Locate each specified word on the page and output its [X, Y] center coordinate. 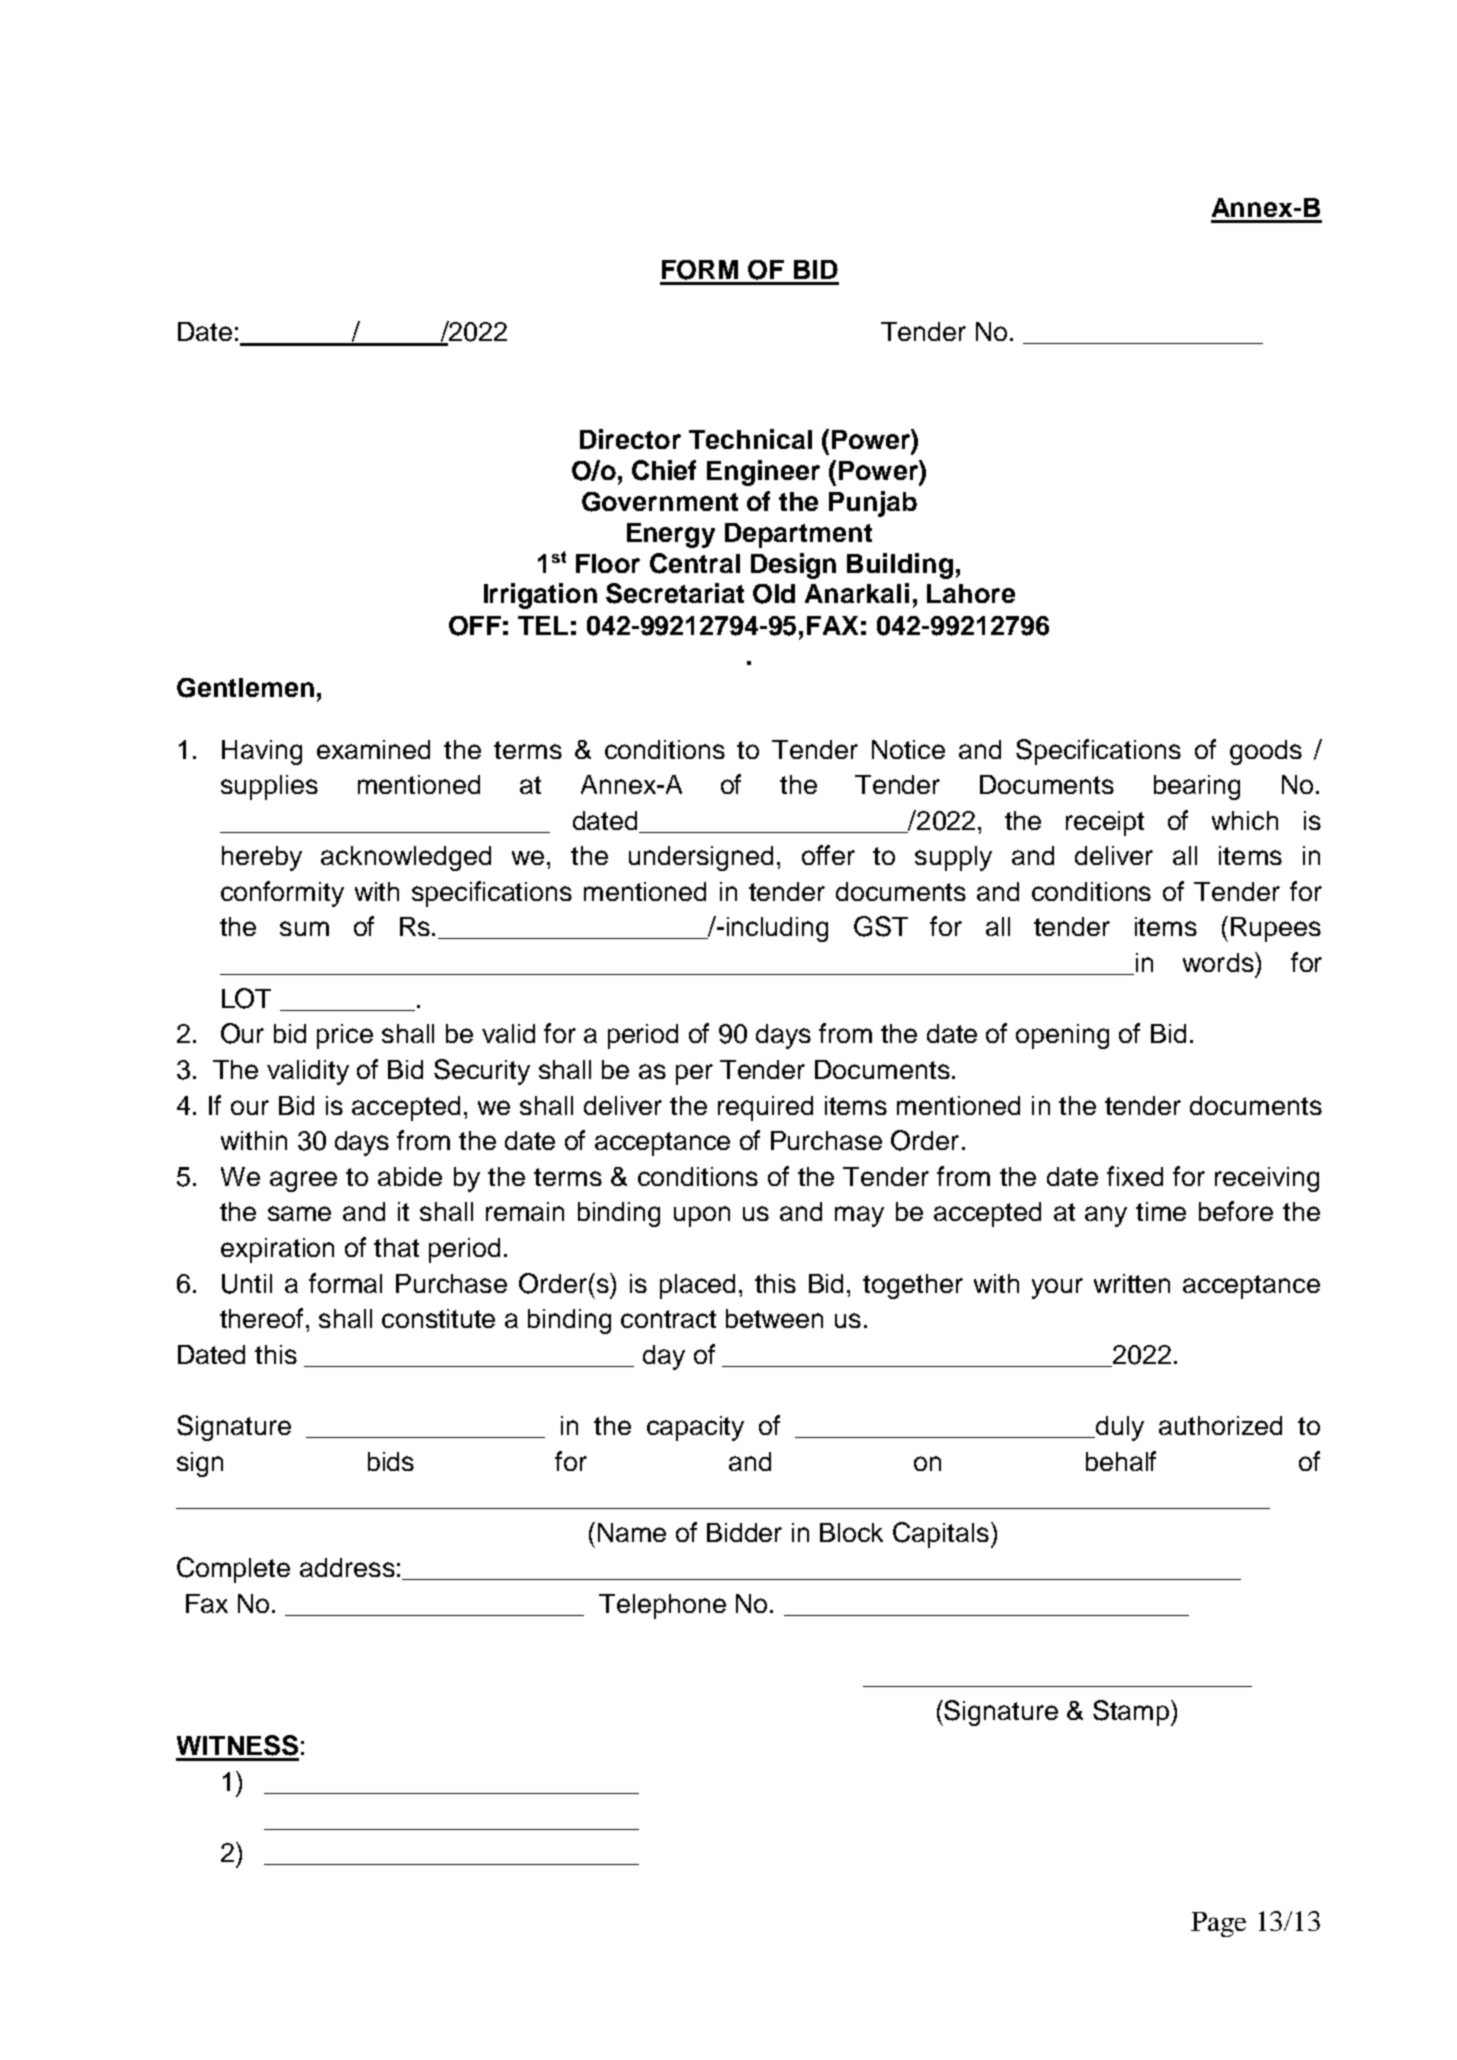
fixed [1135, 1176]
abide [410, 1176]
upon [702, 1216]
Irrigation [540, 596]
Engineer [763, 473]
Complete [233, 1570]
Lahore [971, 593]
